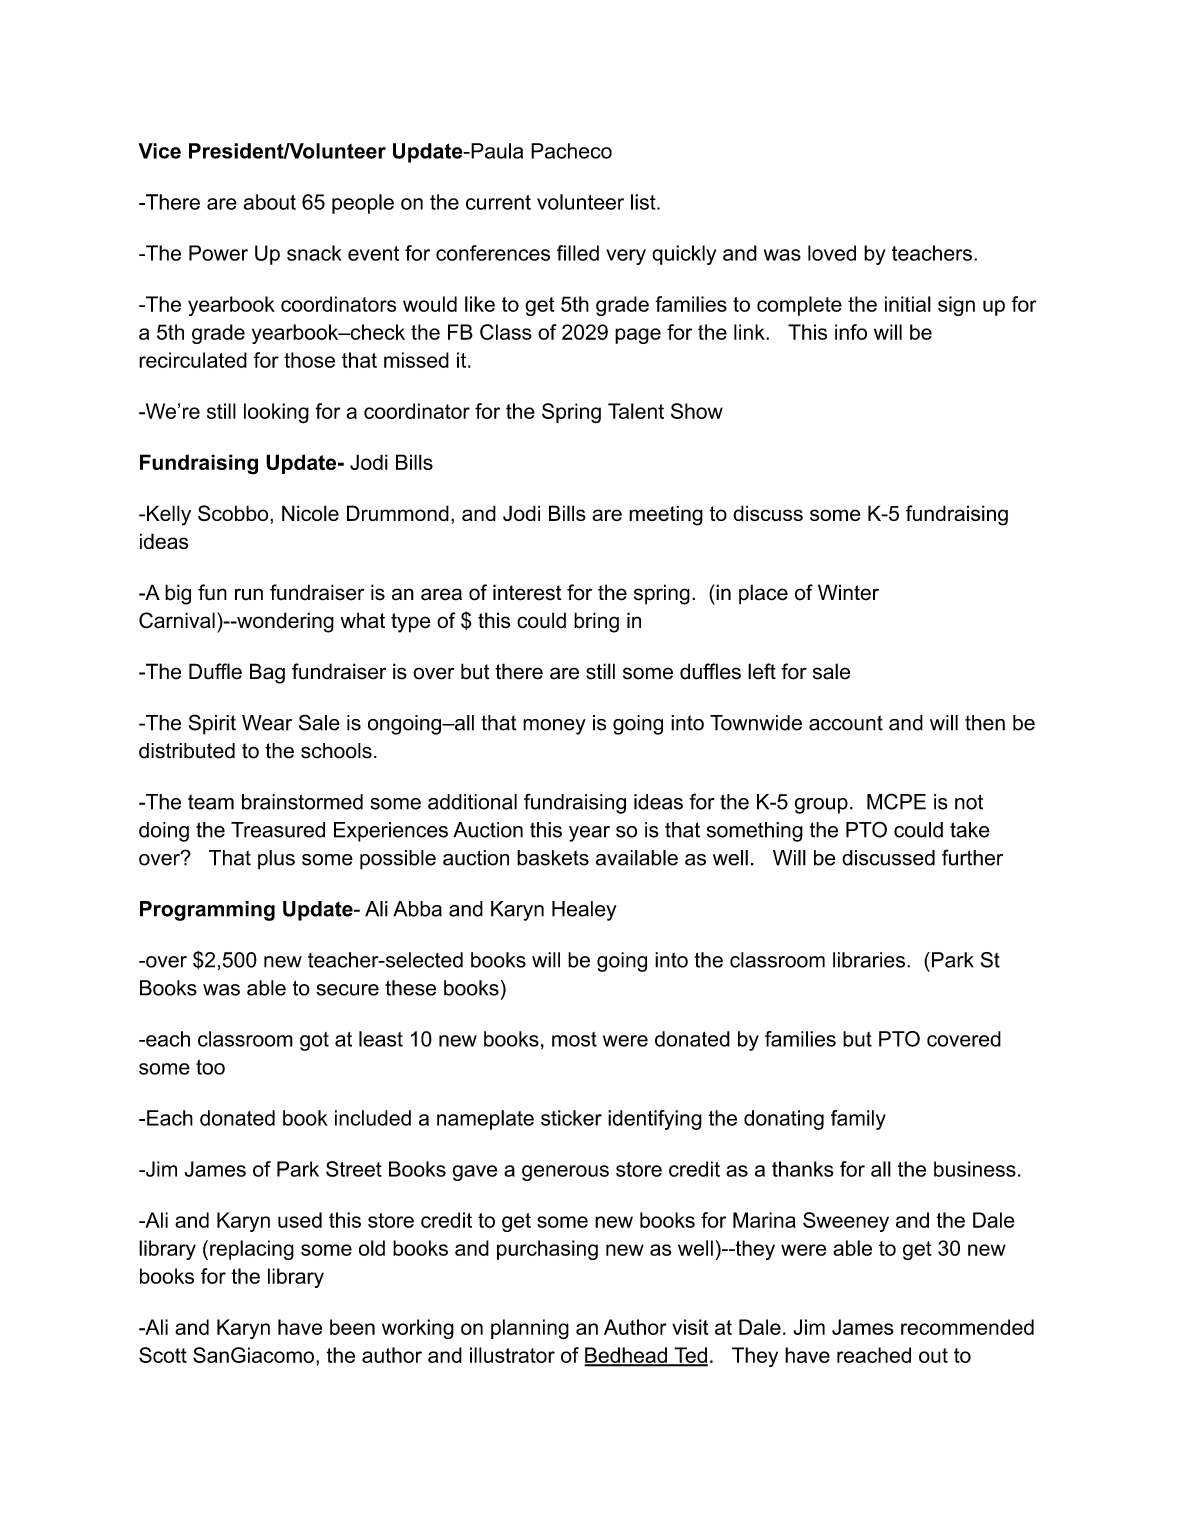 The image size is (1177, 1524). I want to click on been, so click(352, 1327).
